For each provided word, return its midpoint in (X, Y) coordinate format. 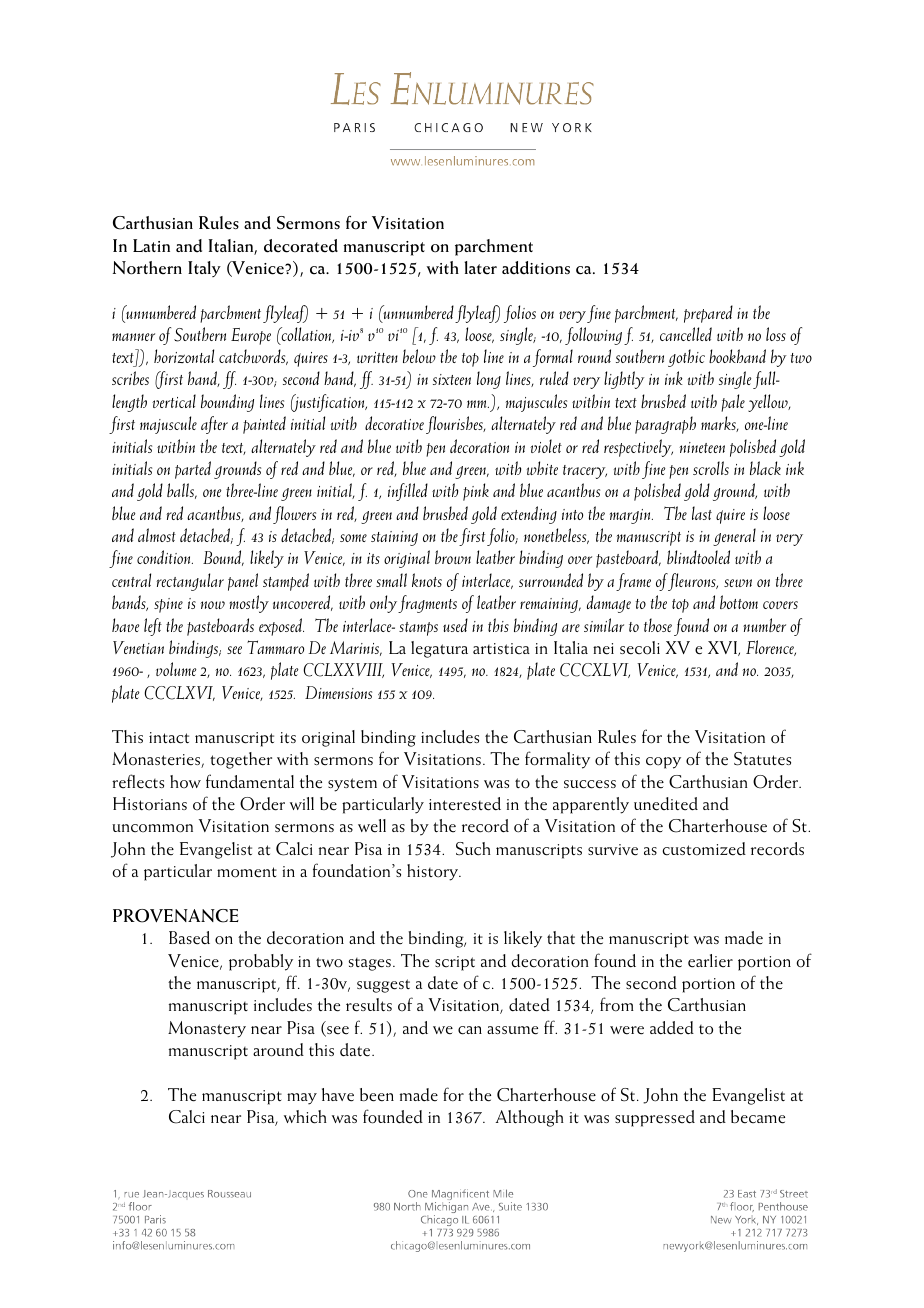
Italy (204, 269)
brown (453, 557)
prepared (708, 314)
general (734, 537)
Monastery (207, 1029)
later (480, 268)
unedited (666, 804)
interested (465, 804)
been (377, 1095)
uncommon (152, 828)
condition (165, 557)
